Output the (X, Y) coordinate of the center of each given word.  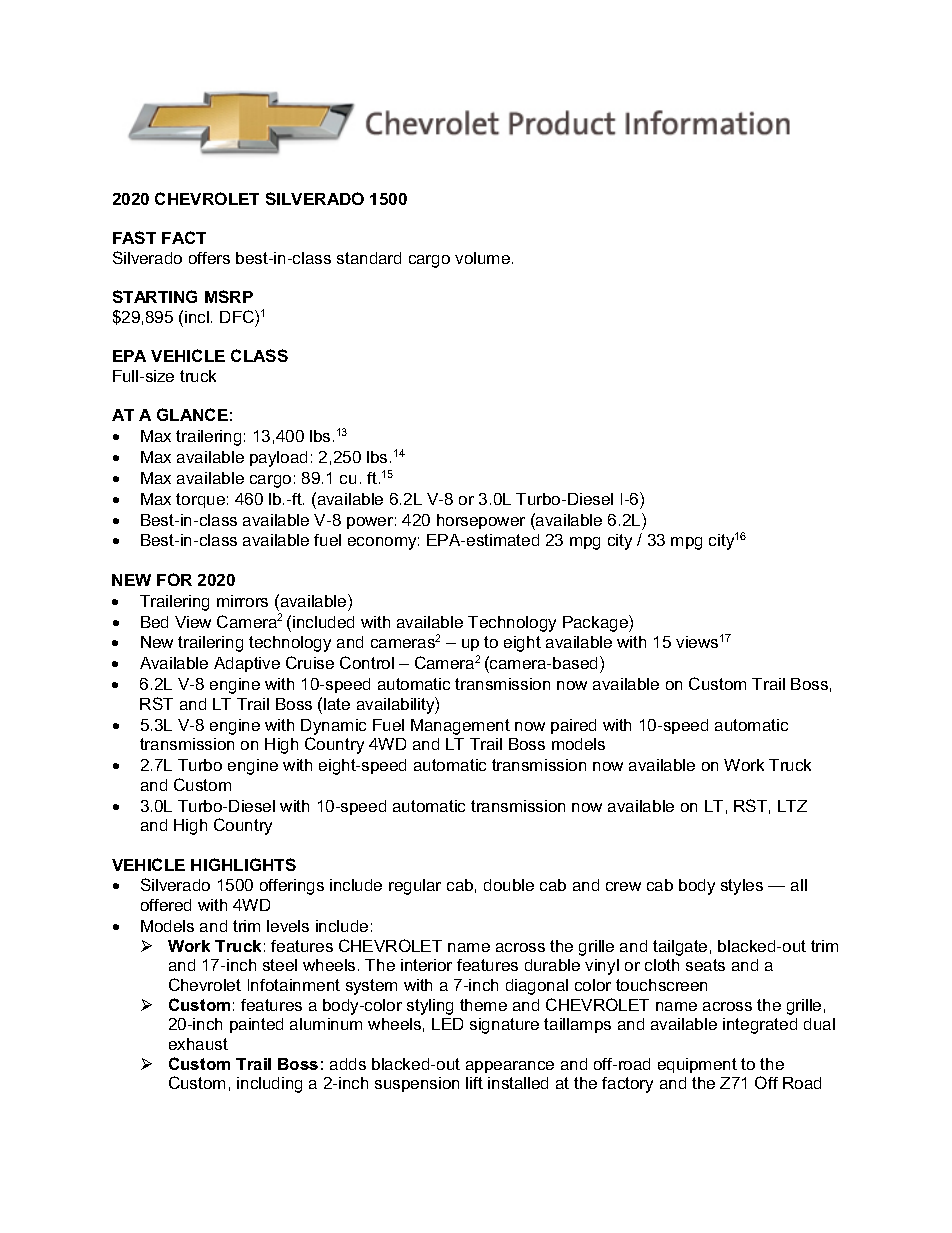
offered (166, 905)
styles (742, 887)
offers (209, 258)
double (509, 885)
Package (596, 623)
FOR (174, 579)
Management (460, 727)
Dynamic (333, 727)
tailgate (680, 948)
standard (369, 258)
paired (573, 726)
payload (278, 459)
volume (482, 258)
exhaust (198, 1044)
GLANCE (192, 414)
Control (367, 662)
